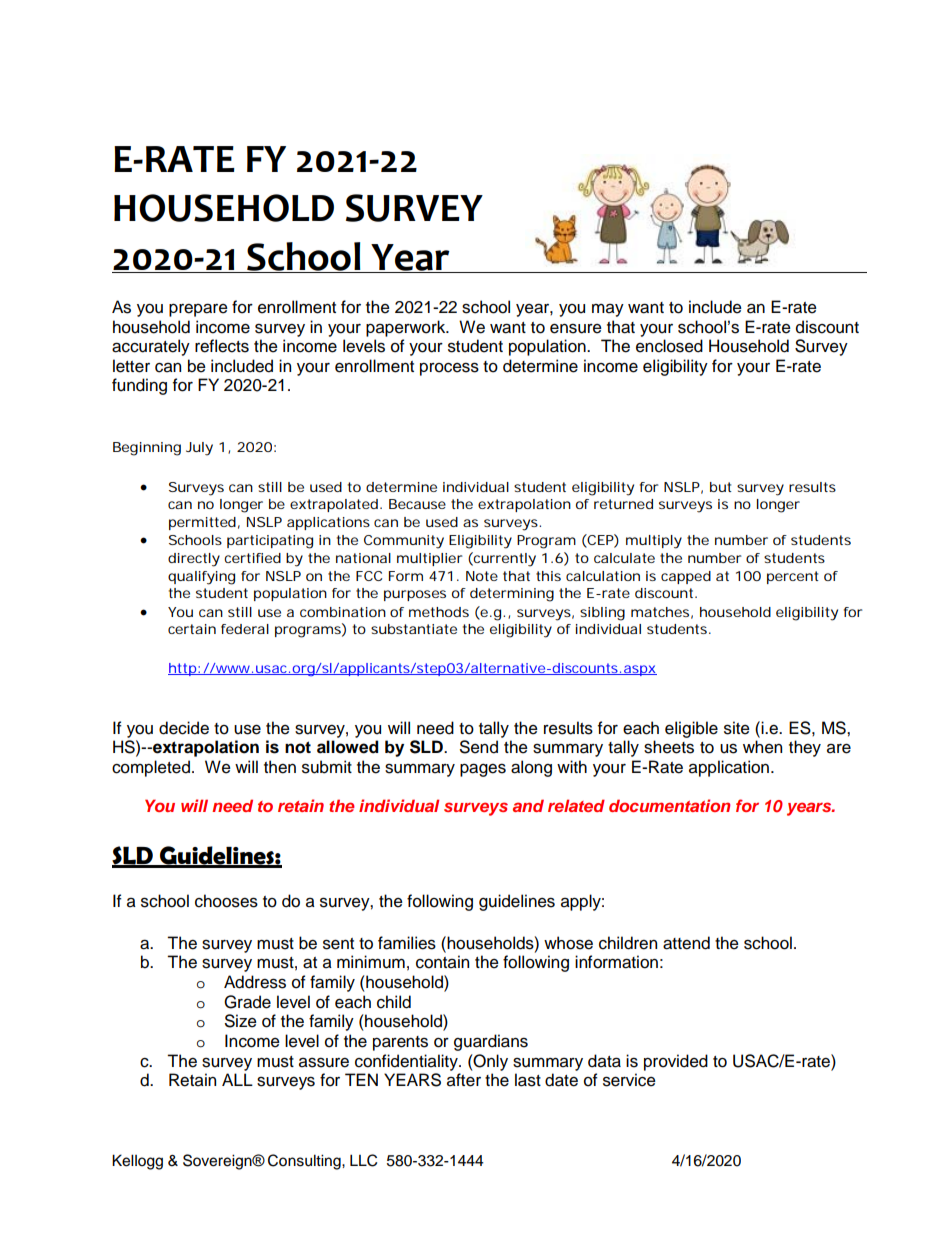  I want to click on after, so click(464, 1080).
